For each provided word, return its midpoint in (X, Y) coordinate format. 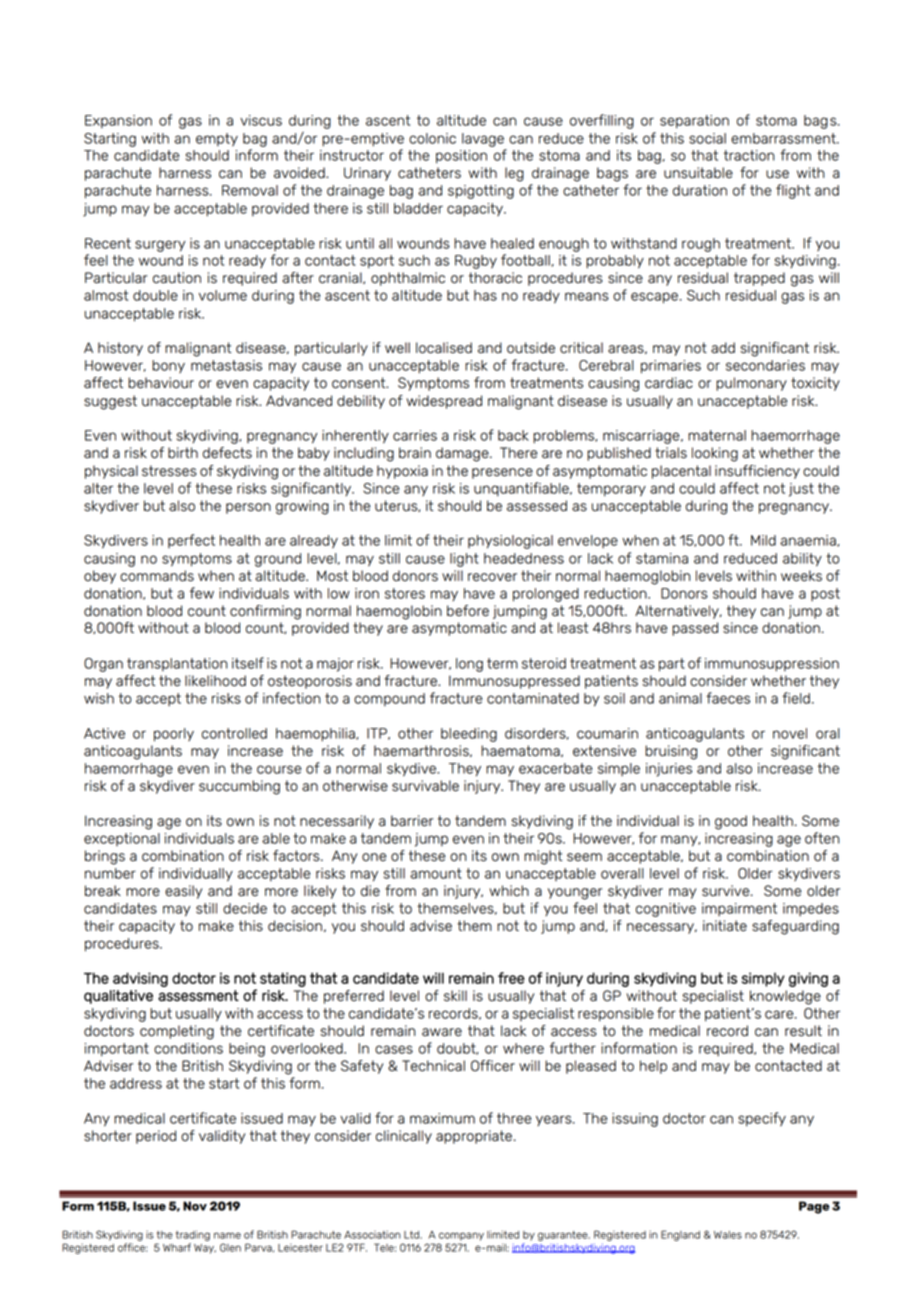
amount (436, 873)
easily (183, 892)
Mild (763, 540)
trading (193, 1235)
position (461, 157)
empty (217, 139)
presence (502, 473)
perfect (191, 541)
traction (749, 155)
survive (727, 891)
